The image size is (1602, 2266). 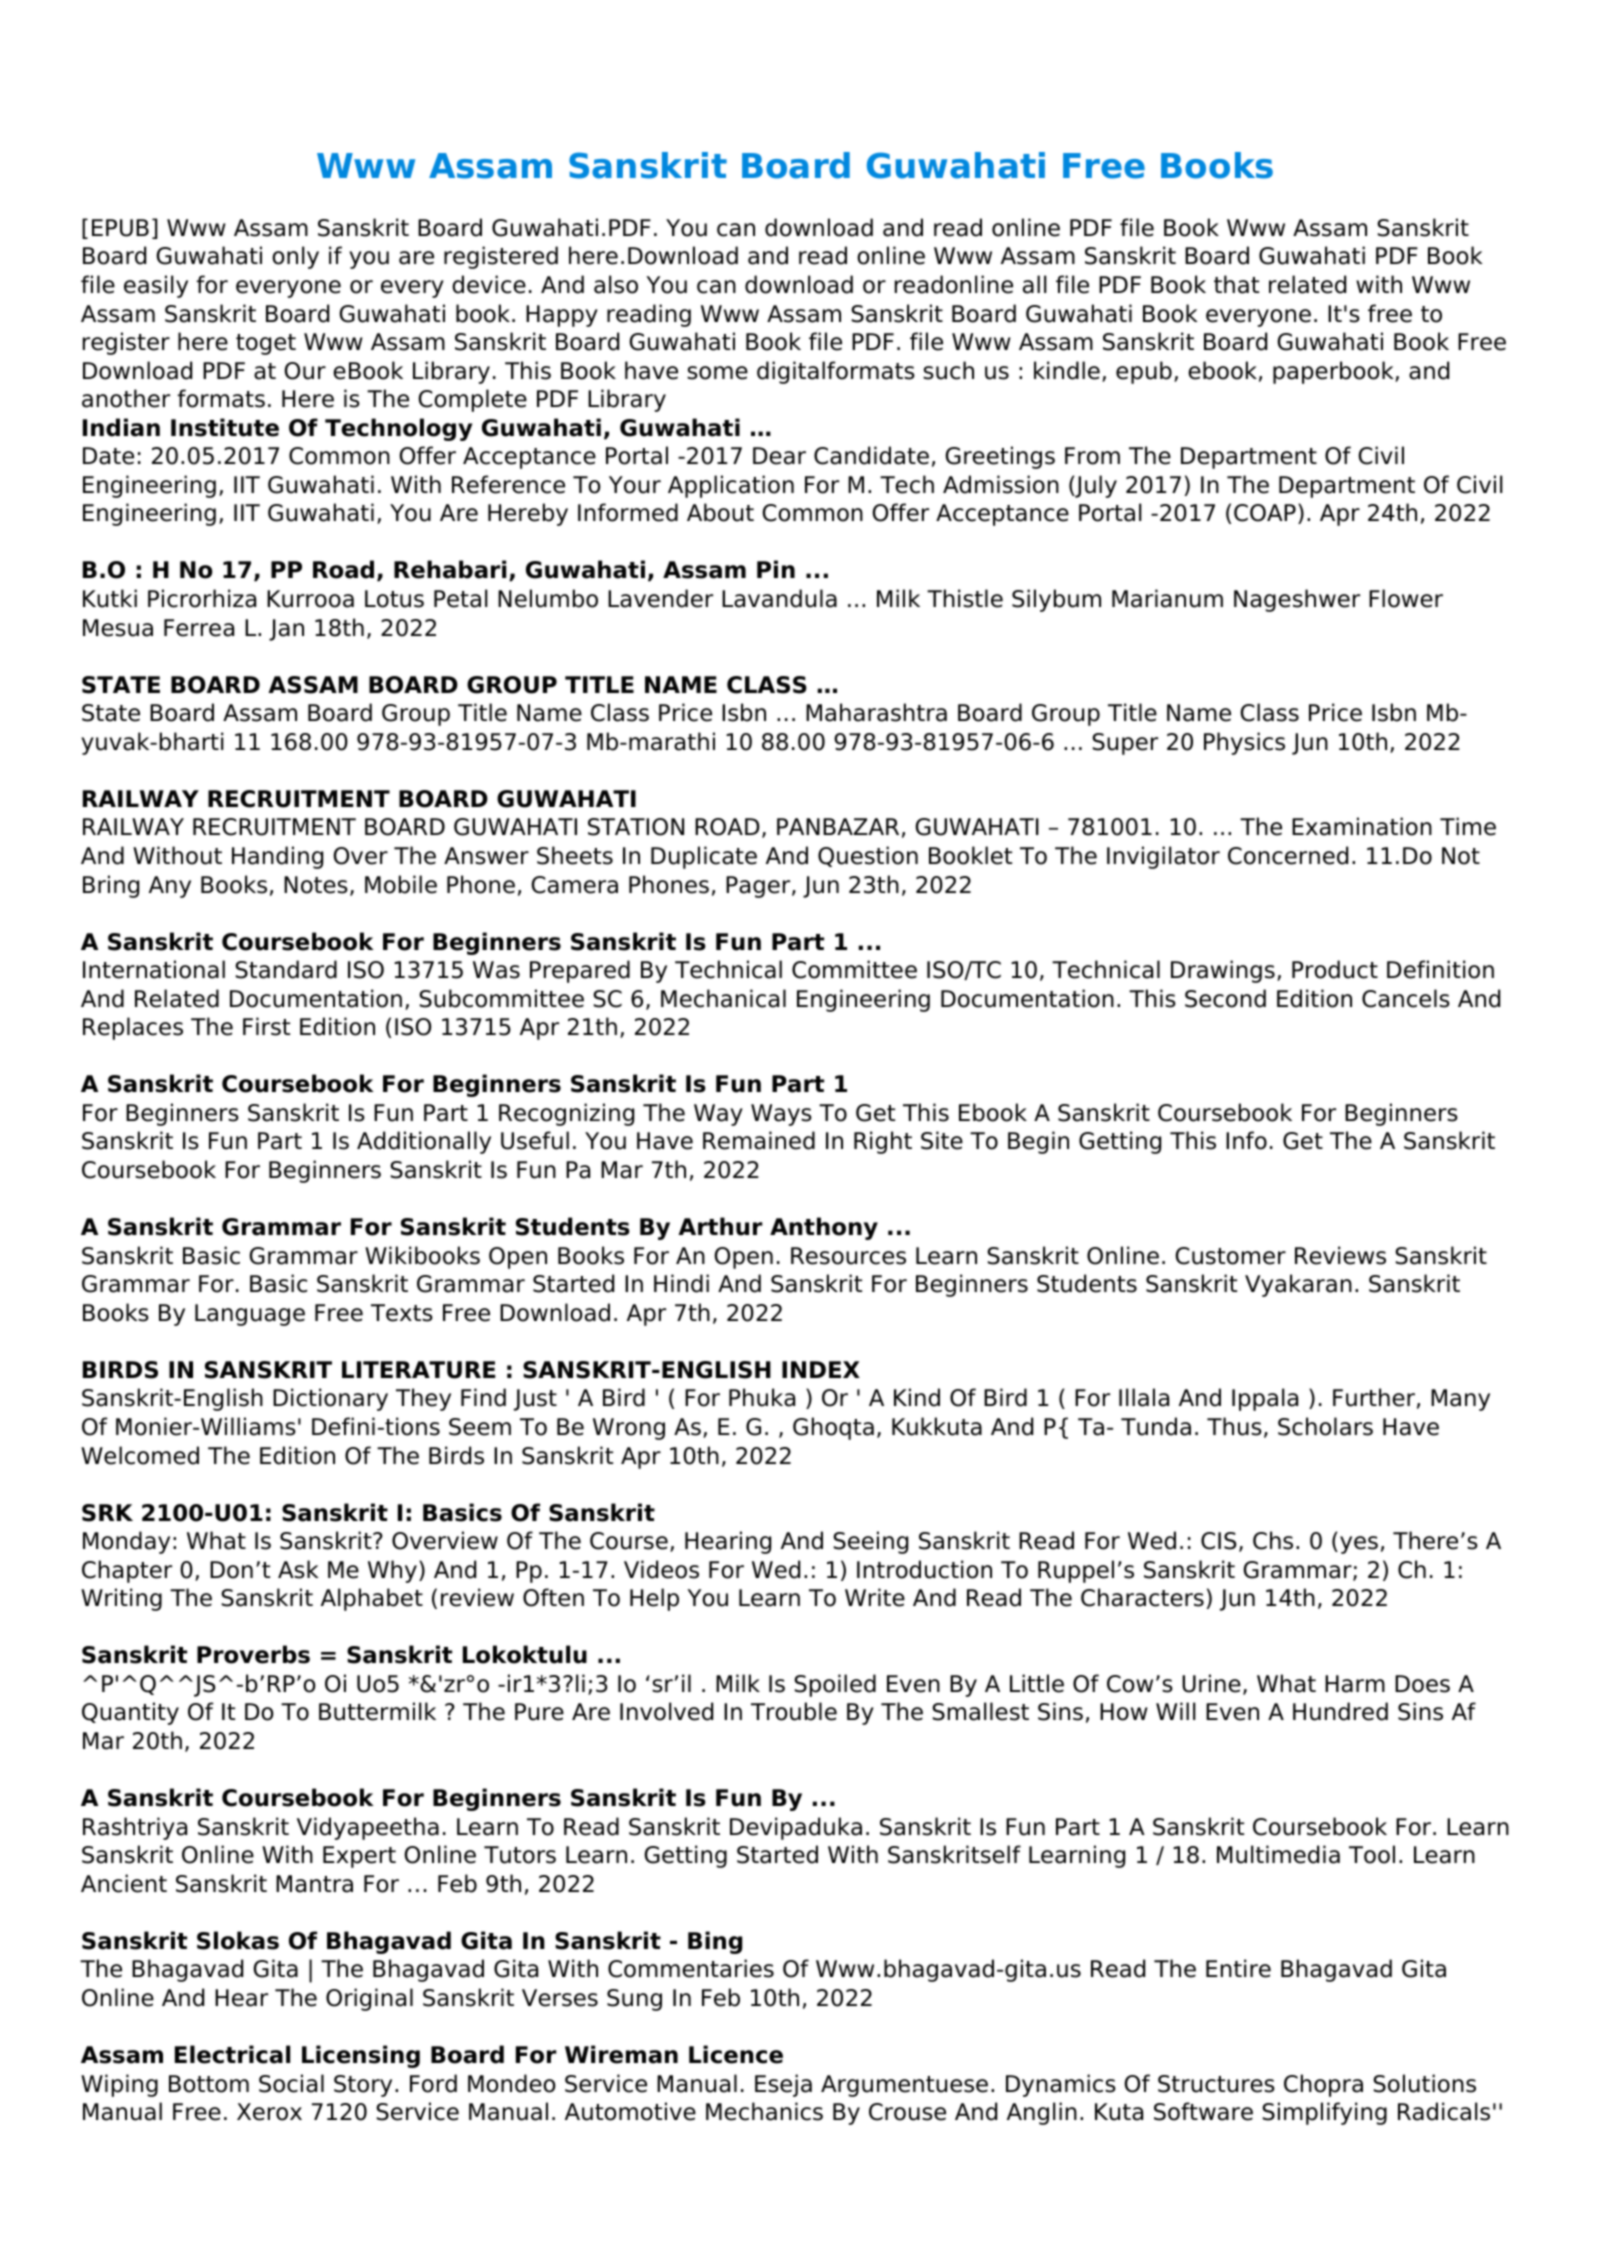 What do you see at coordinates (717, 373) in the document?
I see `some` at bounding box center [717, 373].
